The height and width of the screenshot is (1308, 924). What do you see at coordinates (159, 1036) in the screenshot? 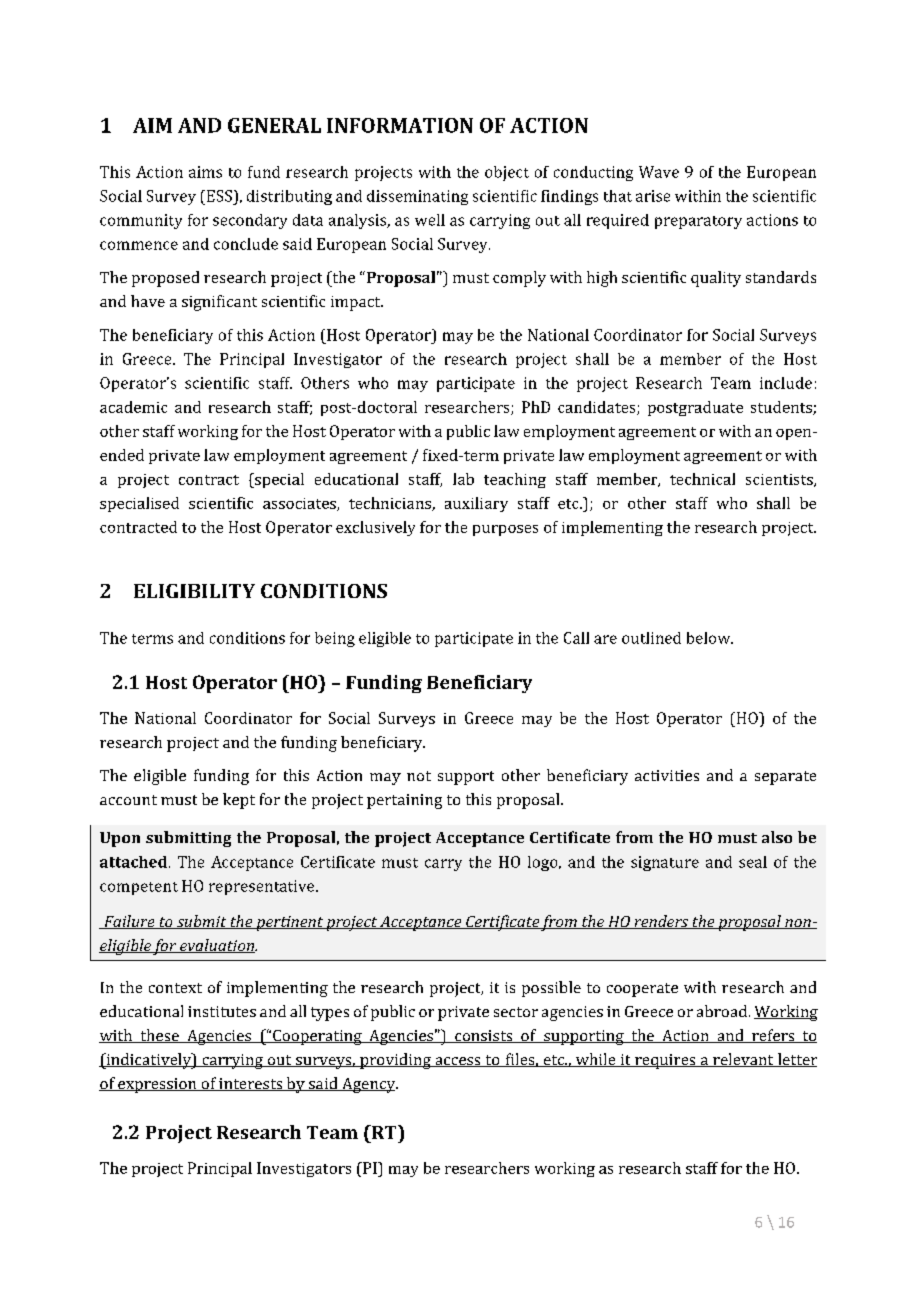
I see `these` at bounding box center [159, 1036].
